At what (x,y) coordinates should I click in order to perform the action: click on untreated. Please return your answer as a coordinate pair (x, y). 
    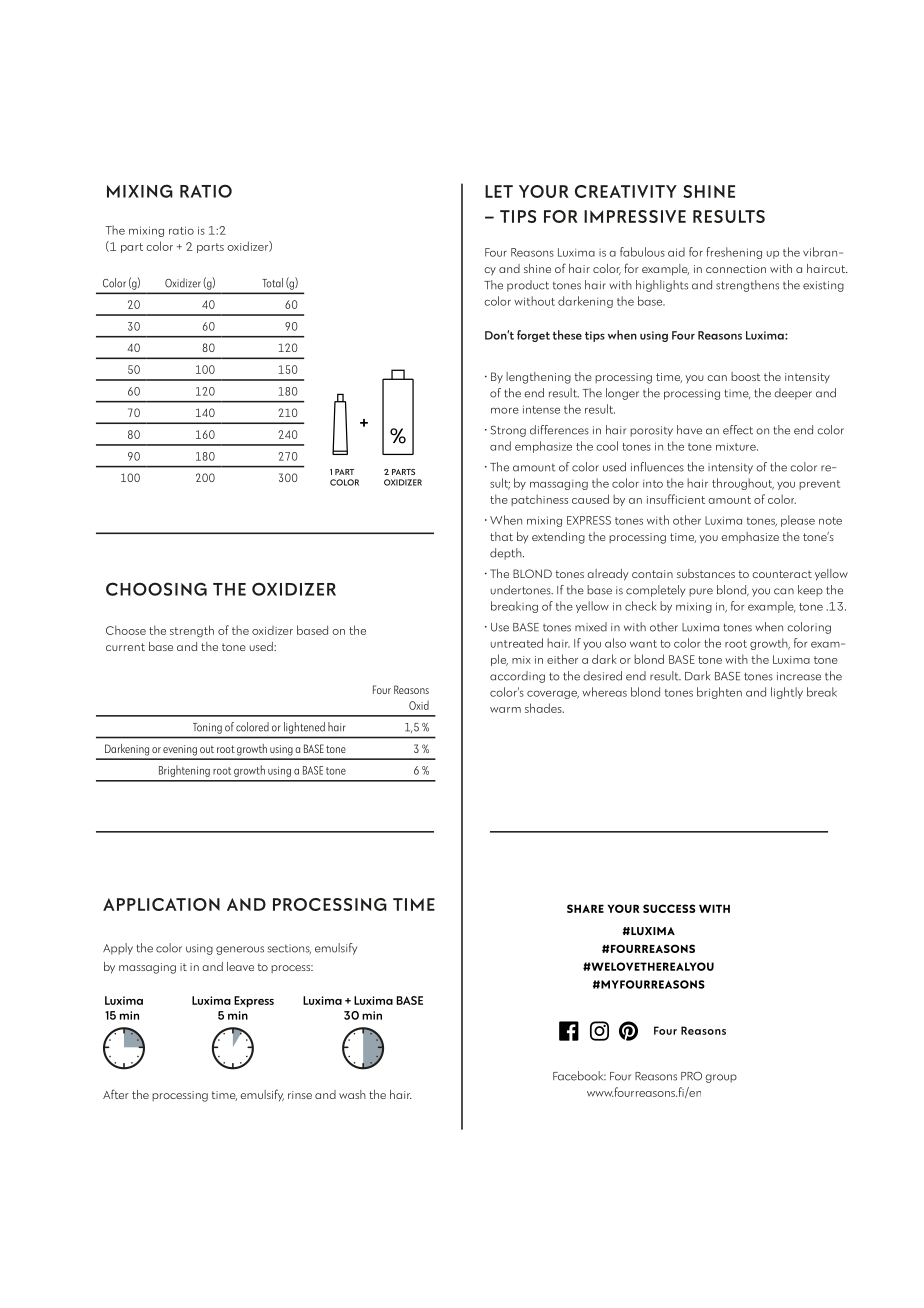
    Looking at the image, I should click on (517, 643).
